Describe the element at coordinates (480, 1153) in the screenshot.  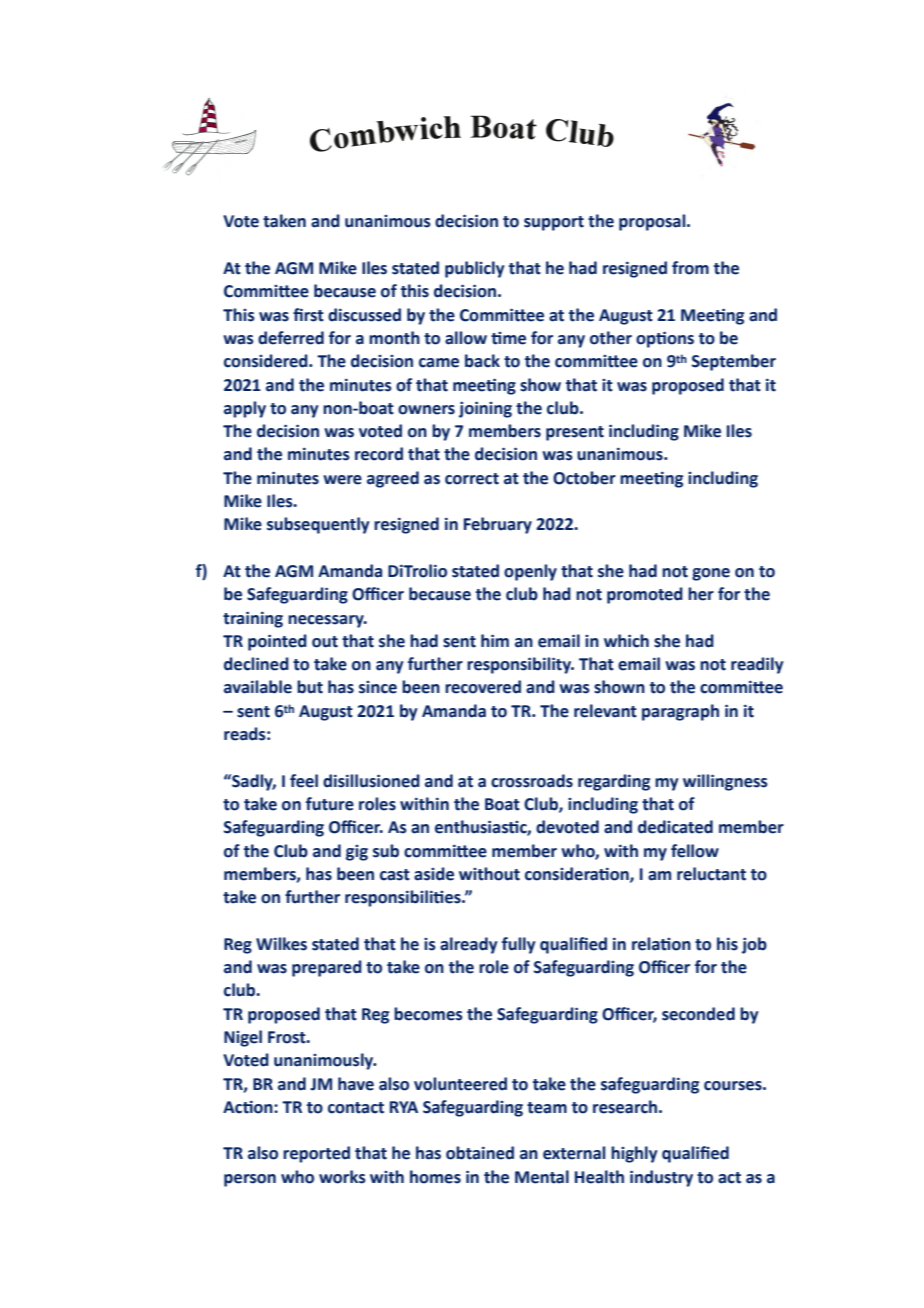
I see `obtained` at that location.
